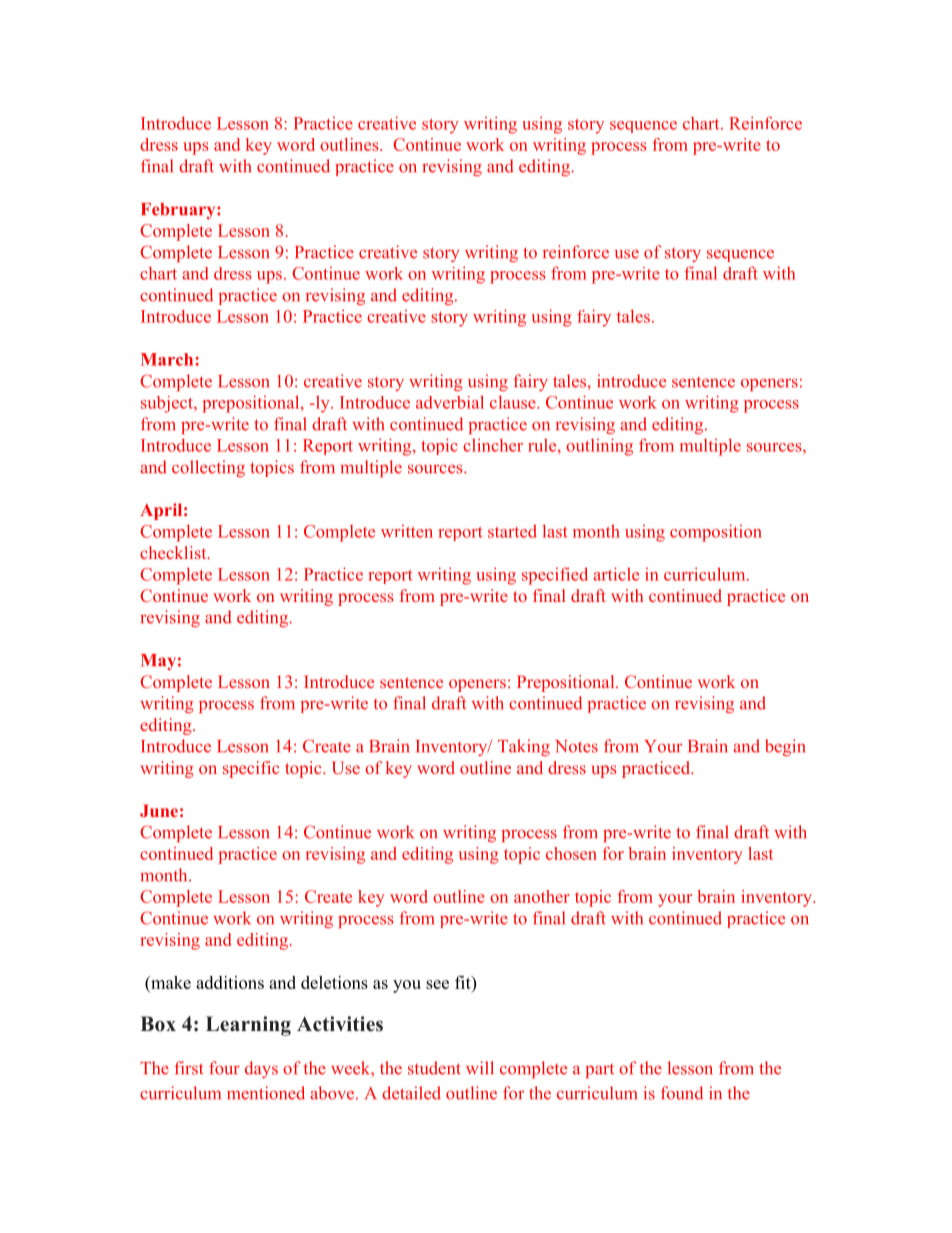 The height and width of the document is (1233, 952). Describe the element at coordinates (785, 747) in the document. I see `begin` at that location.
